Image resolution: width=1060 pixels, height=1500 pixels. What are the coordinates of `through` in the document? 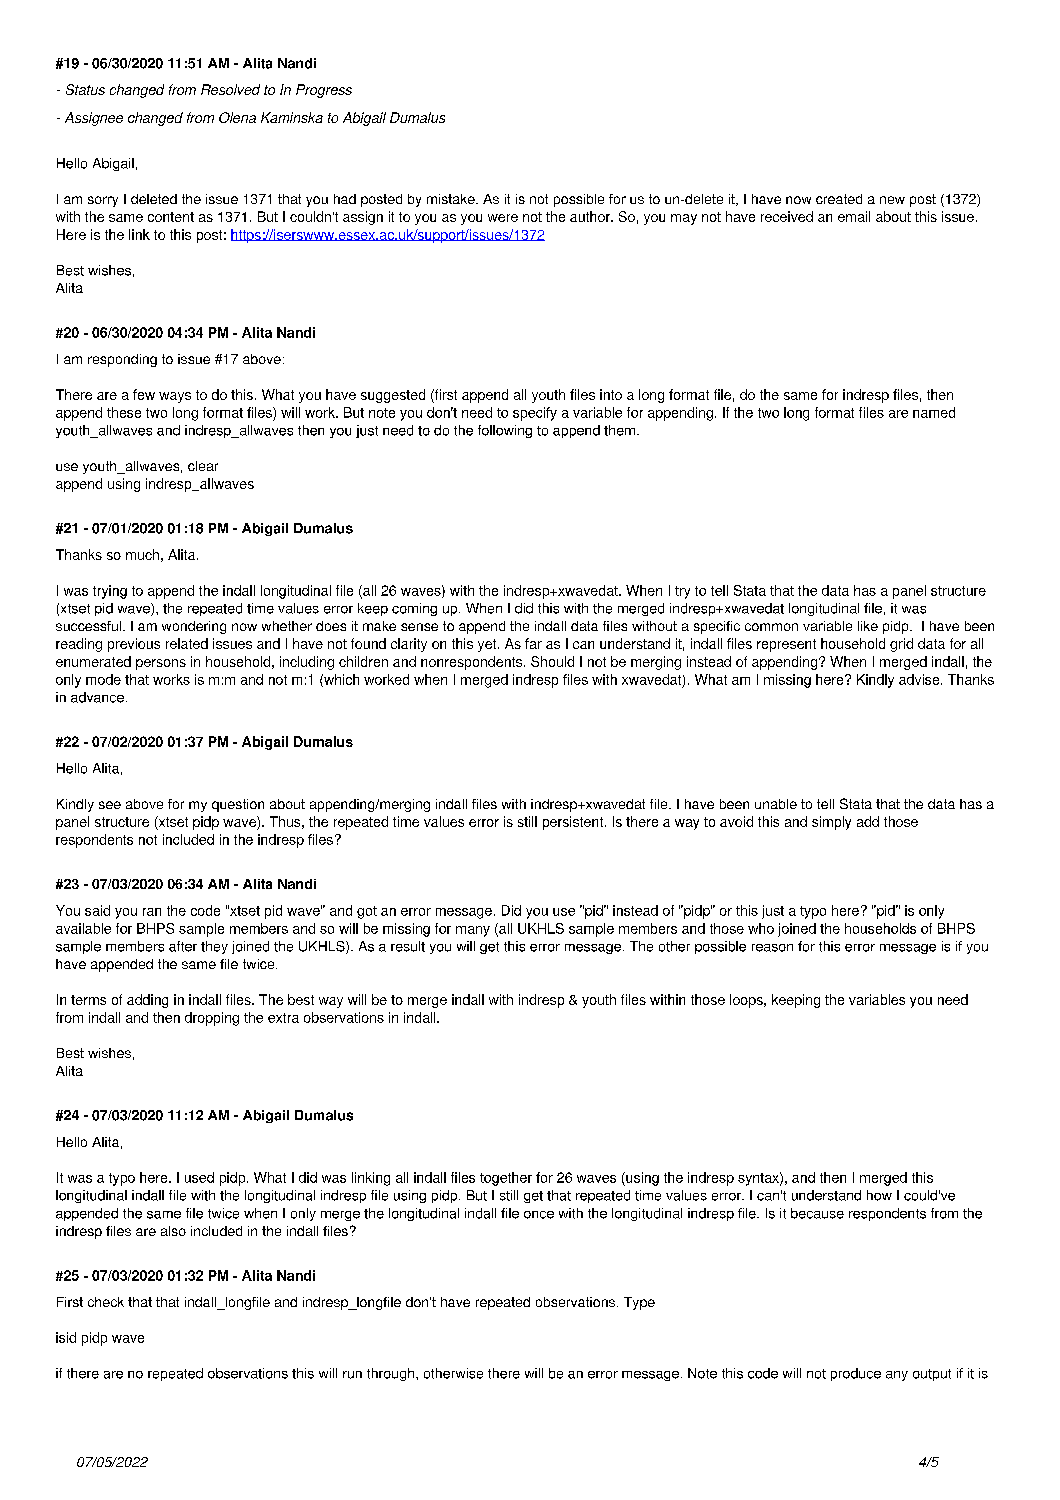 It's located at (390, 1374).
